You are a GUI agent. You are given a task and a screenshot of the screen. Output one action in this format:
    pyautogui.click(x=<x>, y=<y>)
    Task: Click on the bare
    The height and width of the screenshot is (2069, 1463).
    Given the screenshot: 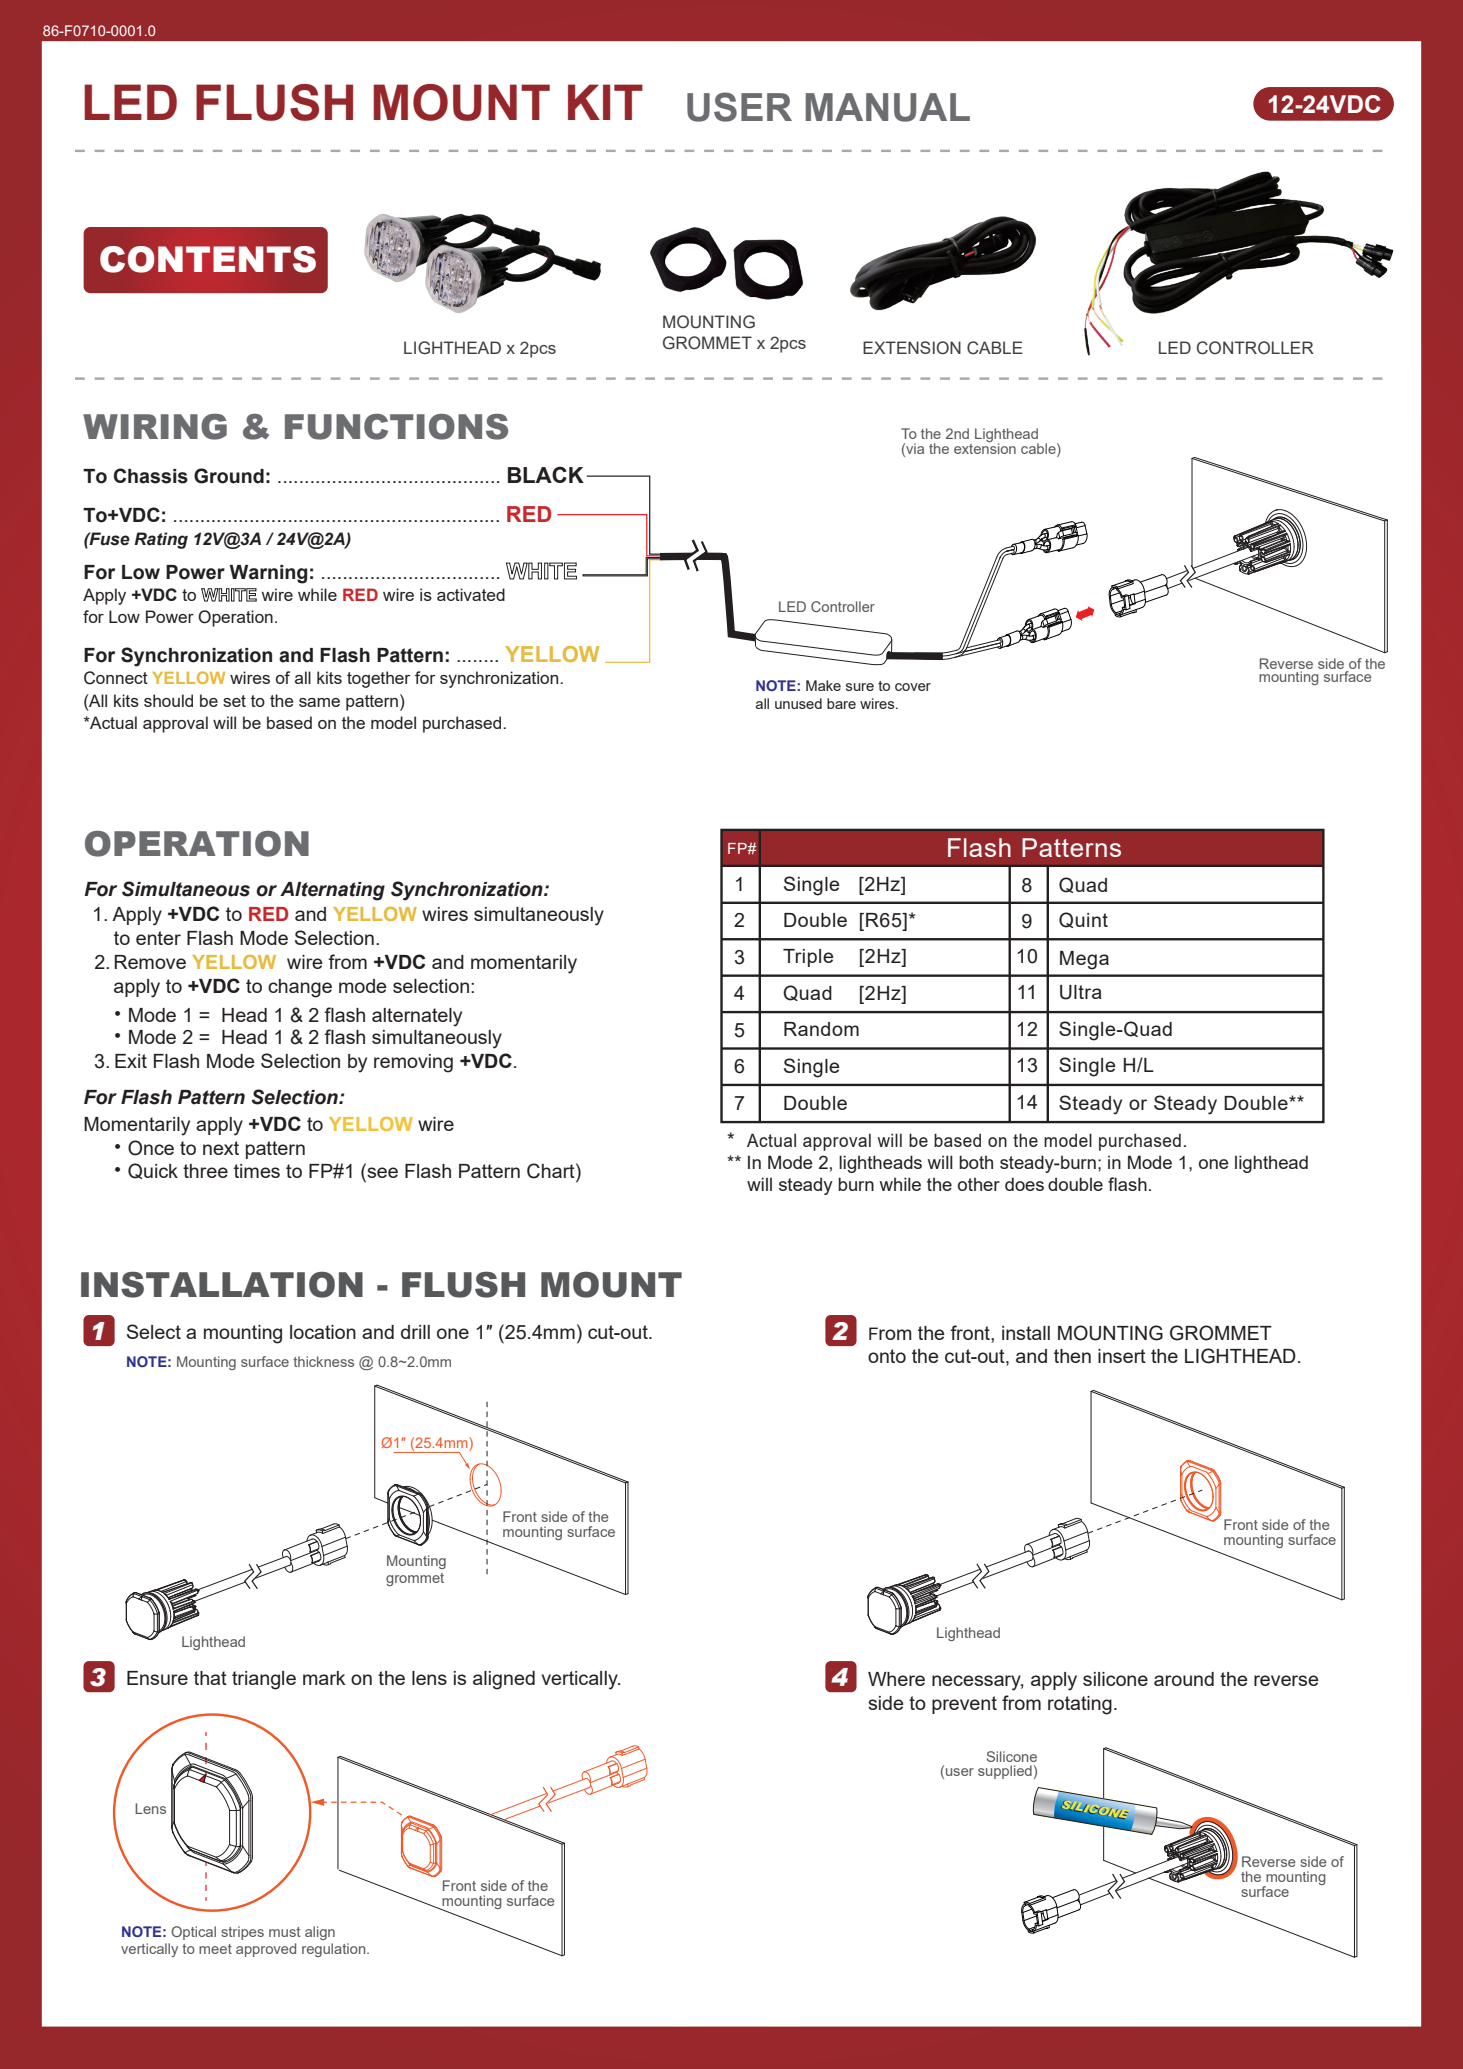 What is the action you would take?
    pyautogui.click(x=841, y=703)
